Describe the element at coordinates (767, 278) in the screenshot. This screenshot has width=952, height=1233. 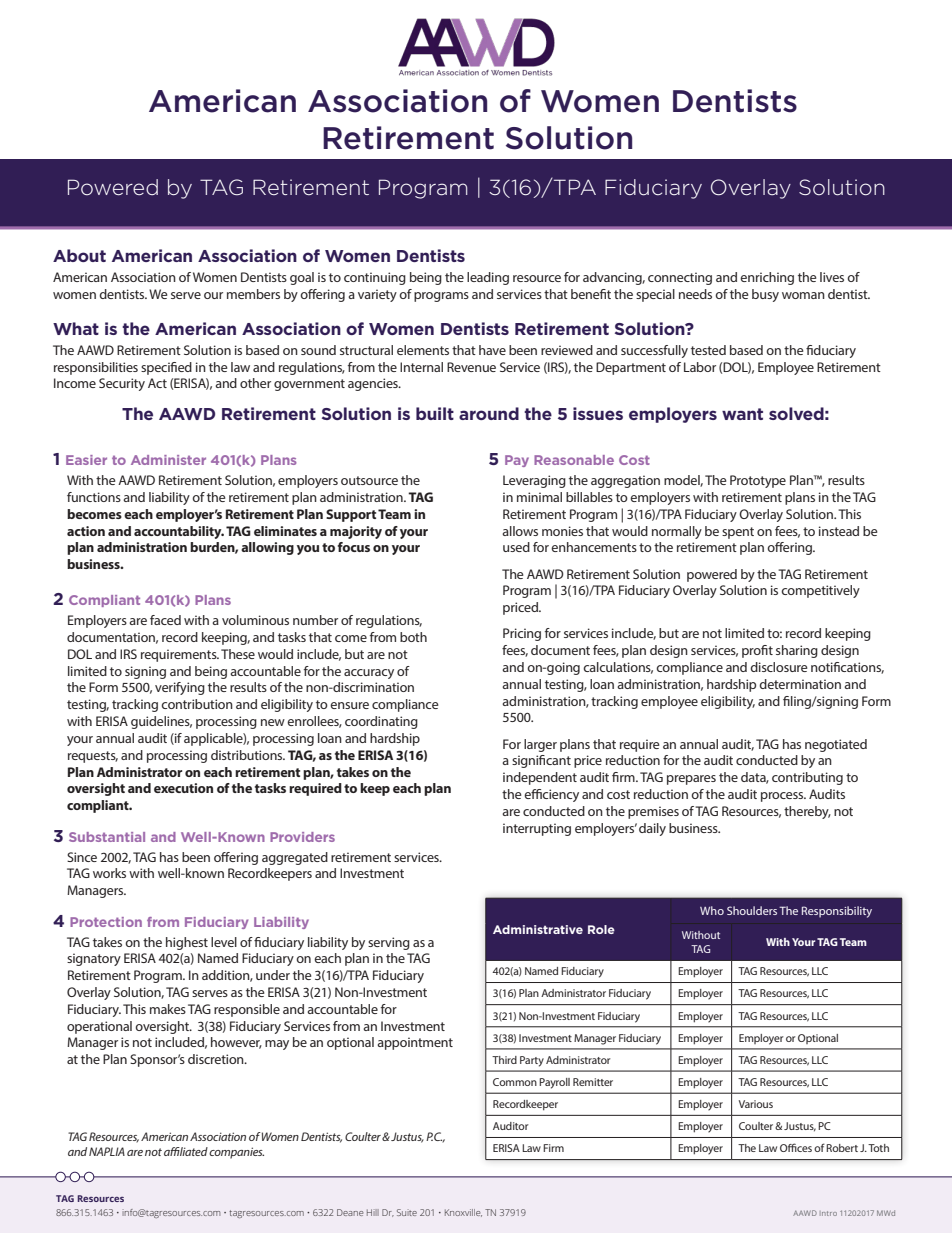
I see `enriching` at that location.
